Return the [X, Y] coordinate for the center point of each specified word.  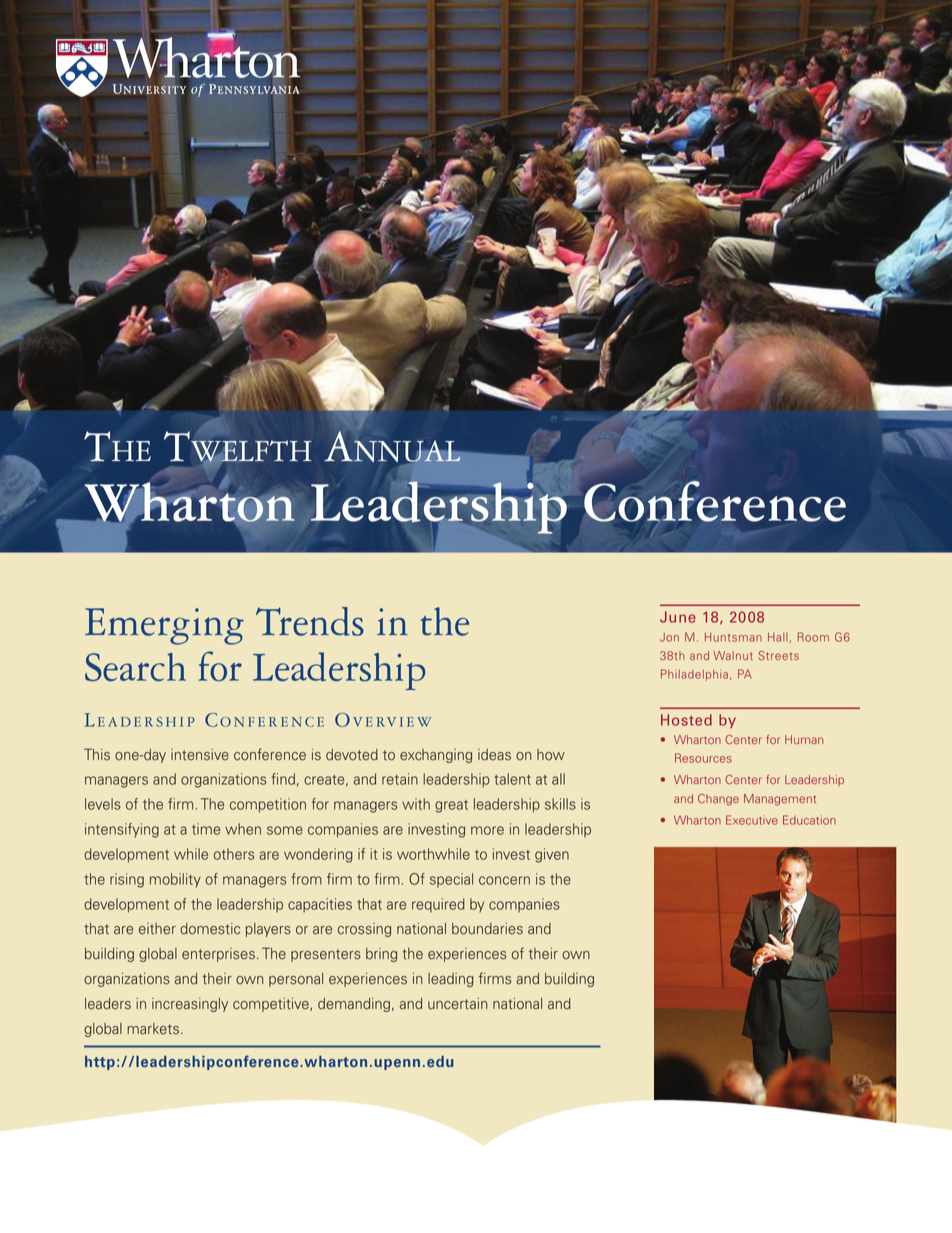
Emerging [164, 626]
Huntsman [733, 637]
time [206, 829]
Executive [752, 820]
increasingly [190, 1005]
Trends [310, 621]
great [451, 806]
